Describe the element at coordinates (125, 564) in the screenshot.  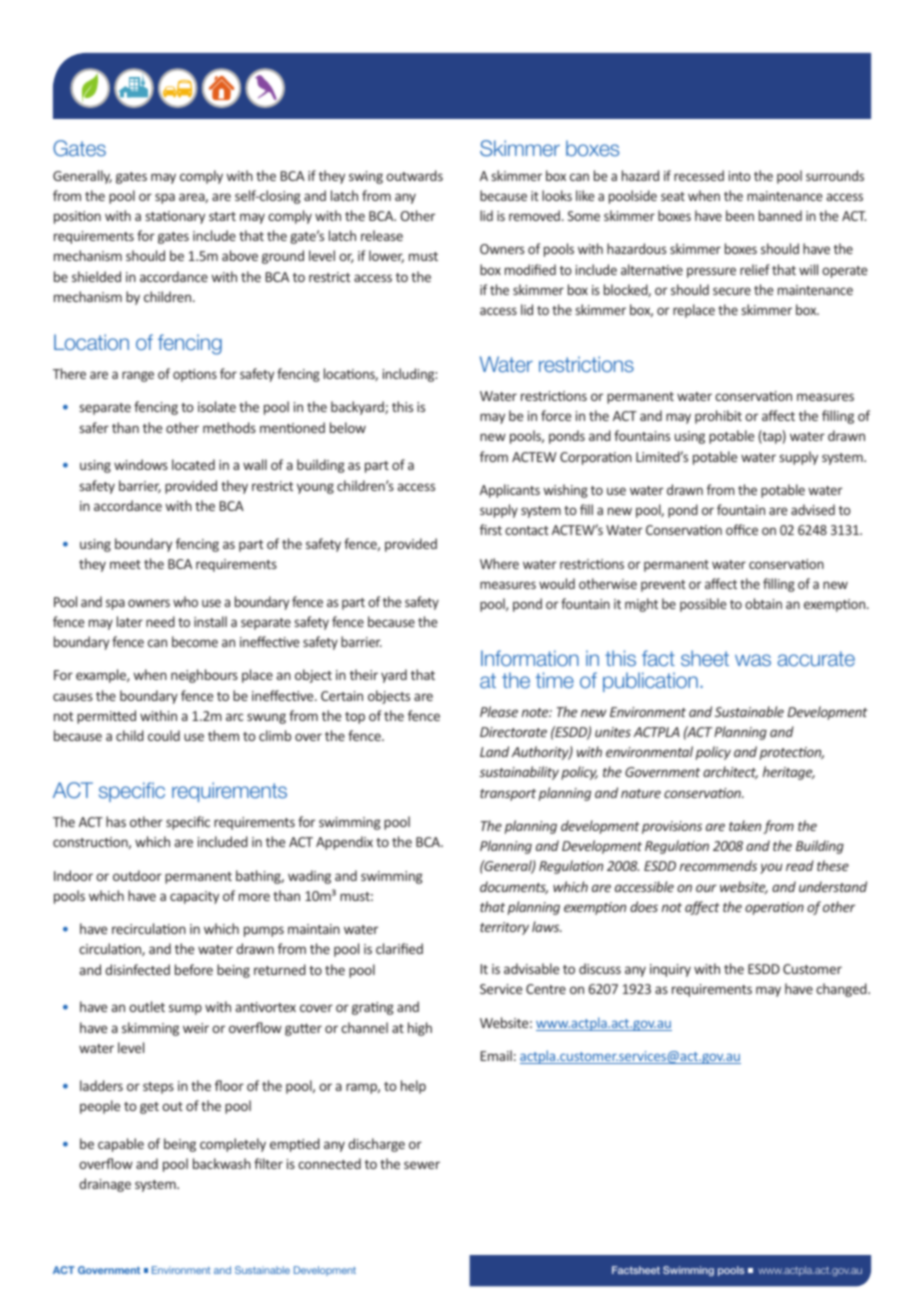
I see `meet` at that location.
